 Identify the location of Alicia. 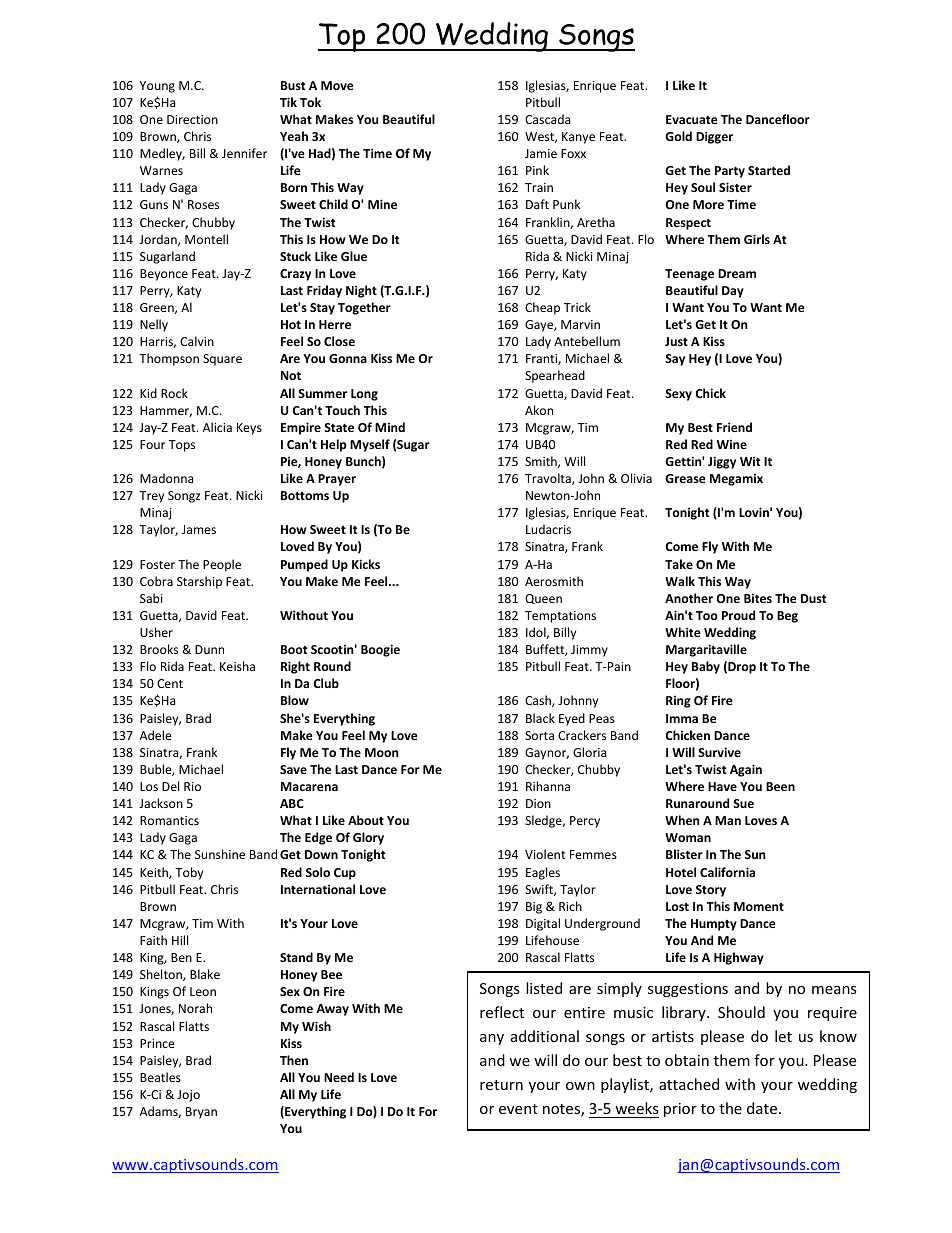
(217, 427).
